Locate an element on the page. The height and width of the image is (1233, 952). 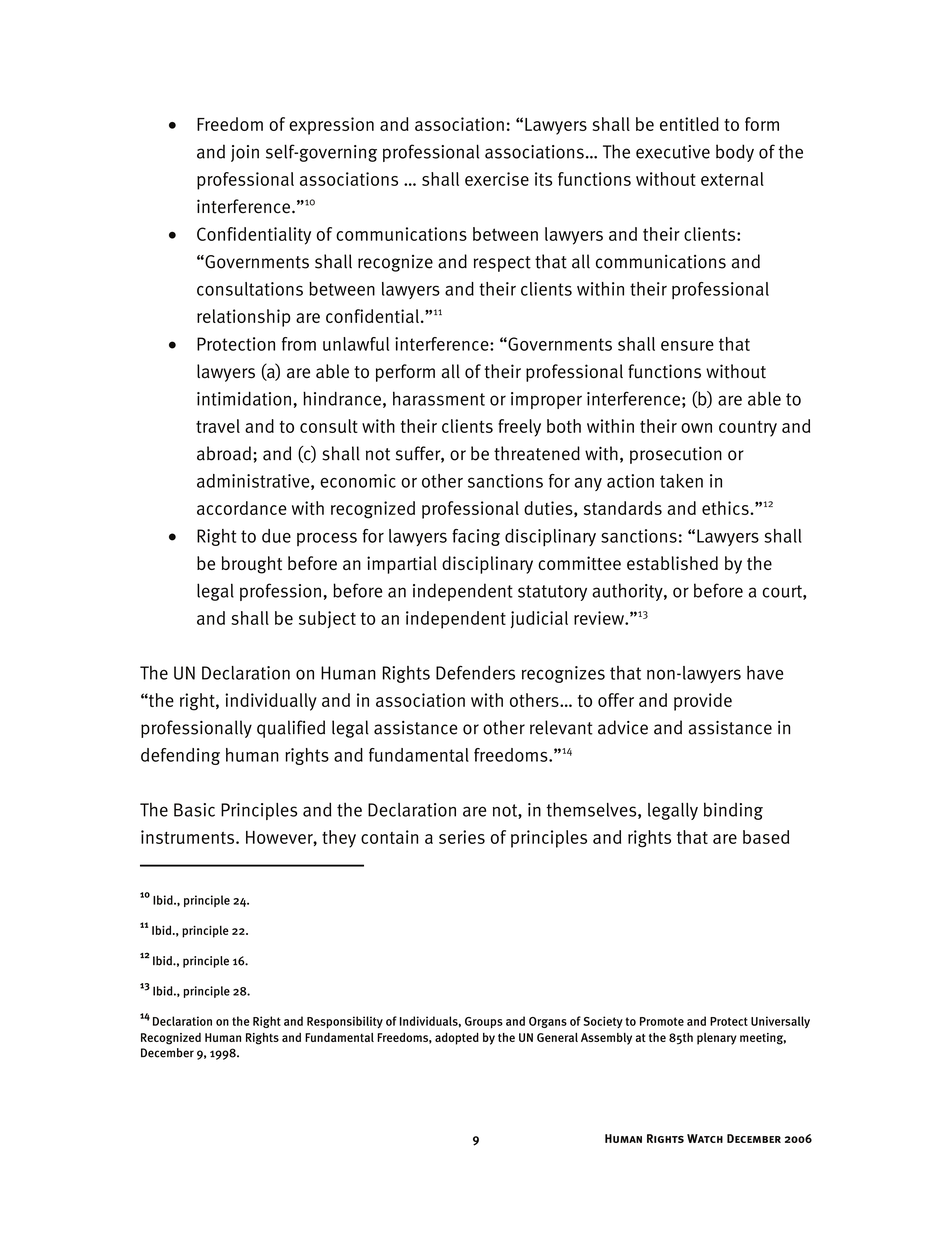
join is located at coordinates (245, 153).
